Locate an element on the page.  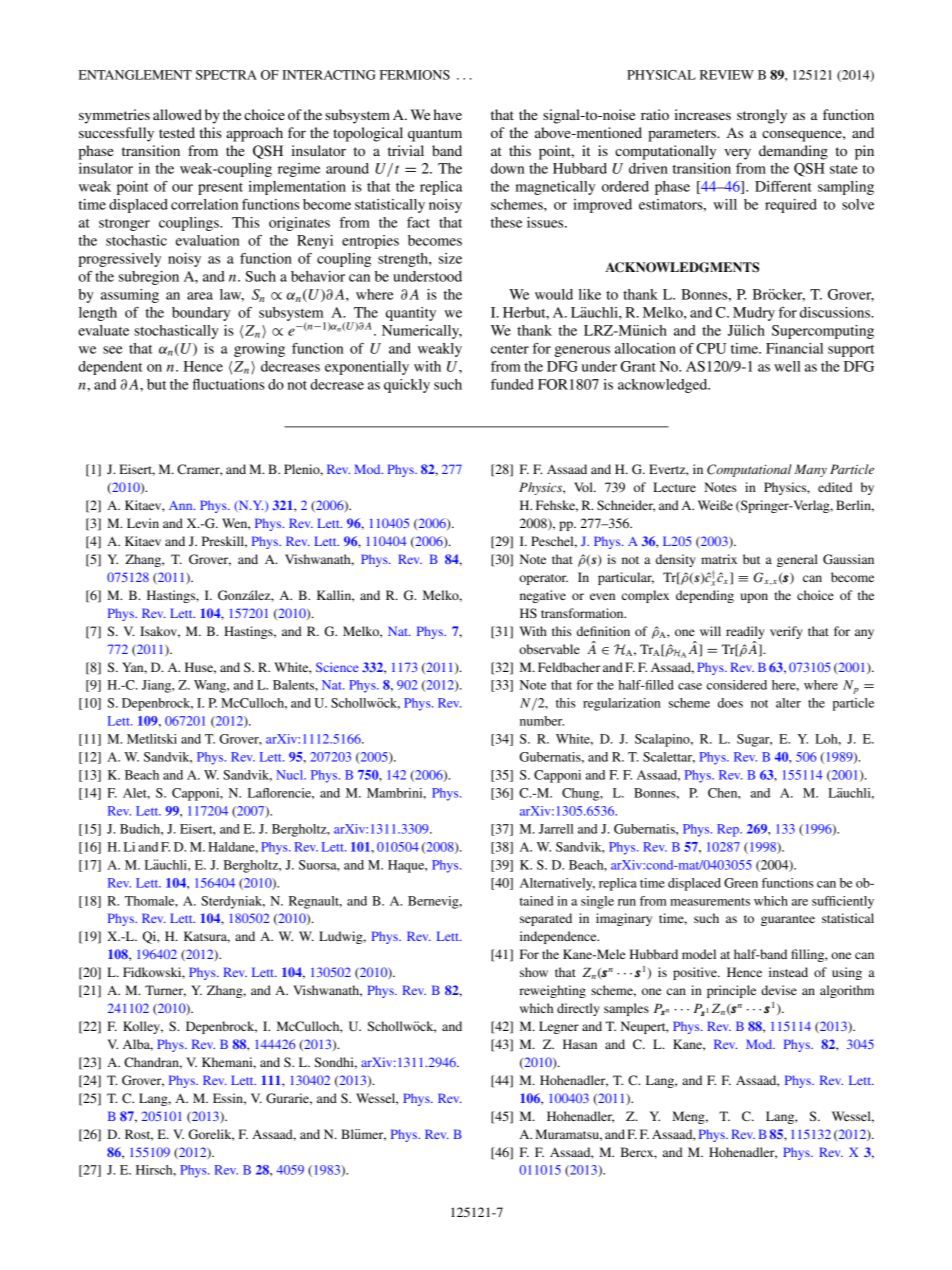
Hasan is located at coordinates (580, 1044).
